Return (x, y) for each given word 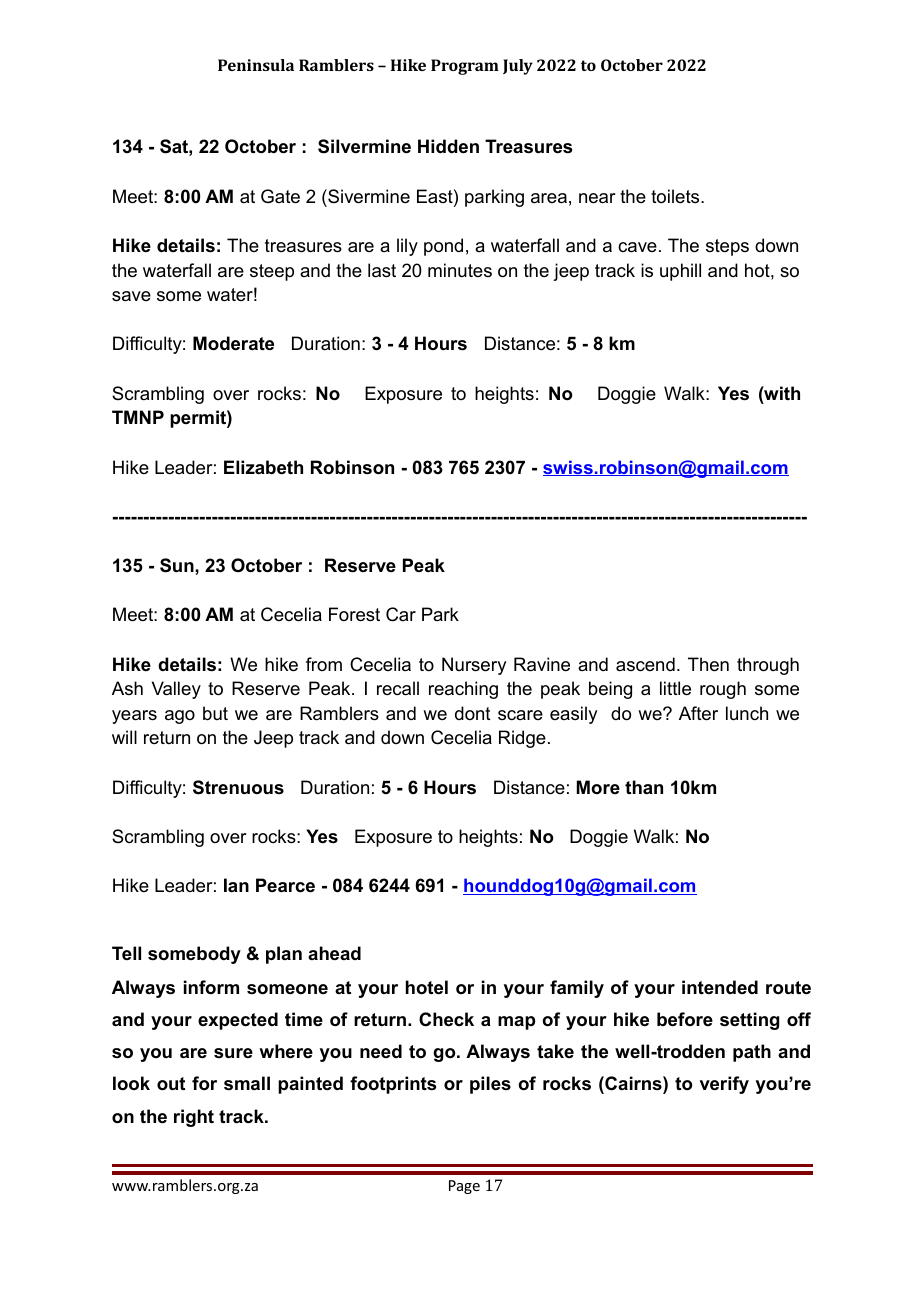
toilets (676, 196)
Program (465, 67)
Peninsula (256, 65)
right (194, 1118)
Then (708, 664)
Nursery (474, 666)
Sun (178, 565)
